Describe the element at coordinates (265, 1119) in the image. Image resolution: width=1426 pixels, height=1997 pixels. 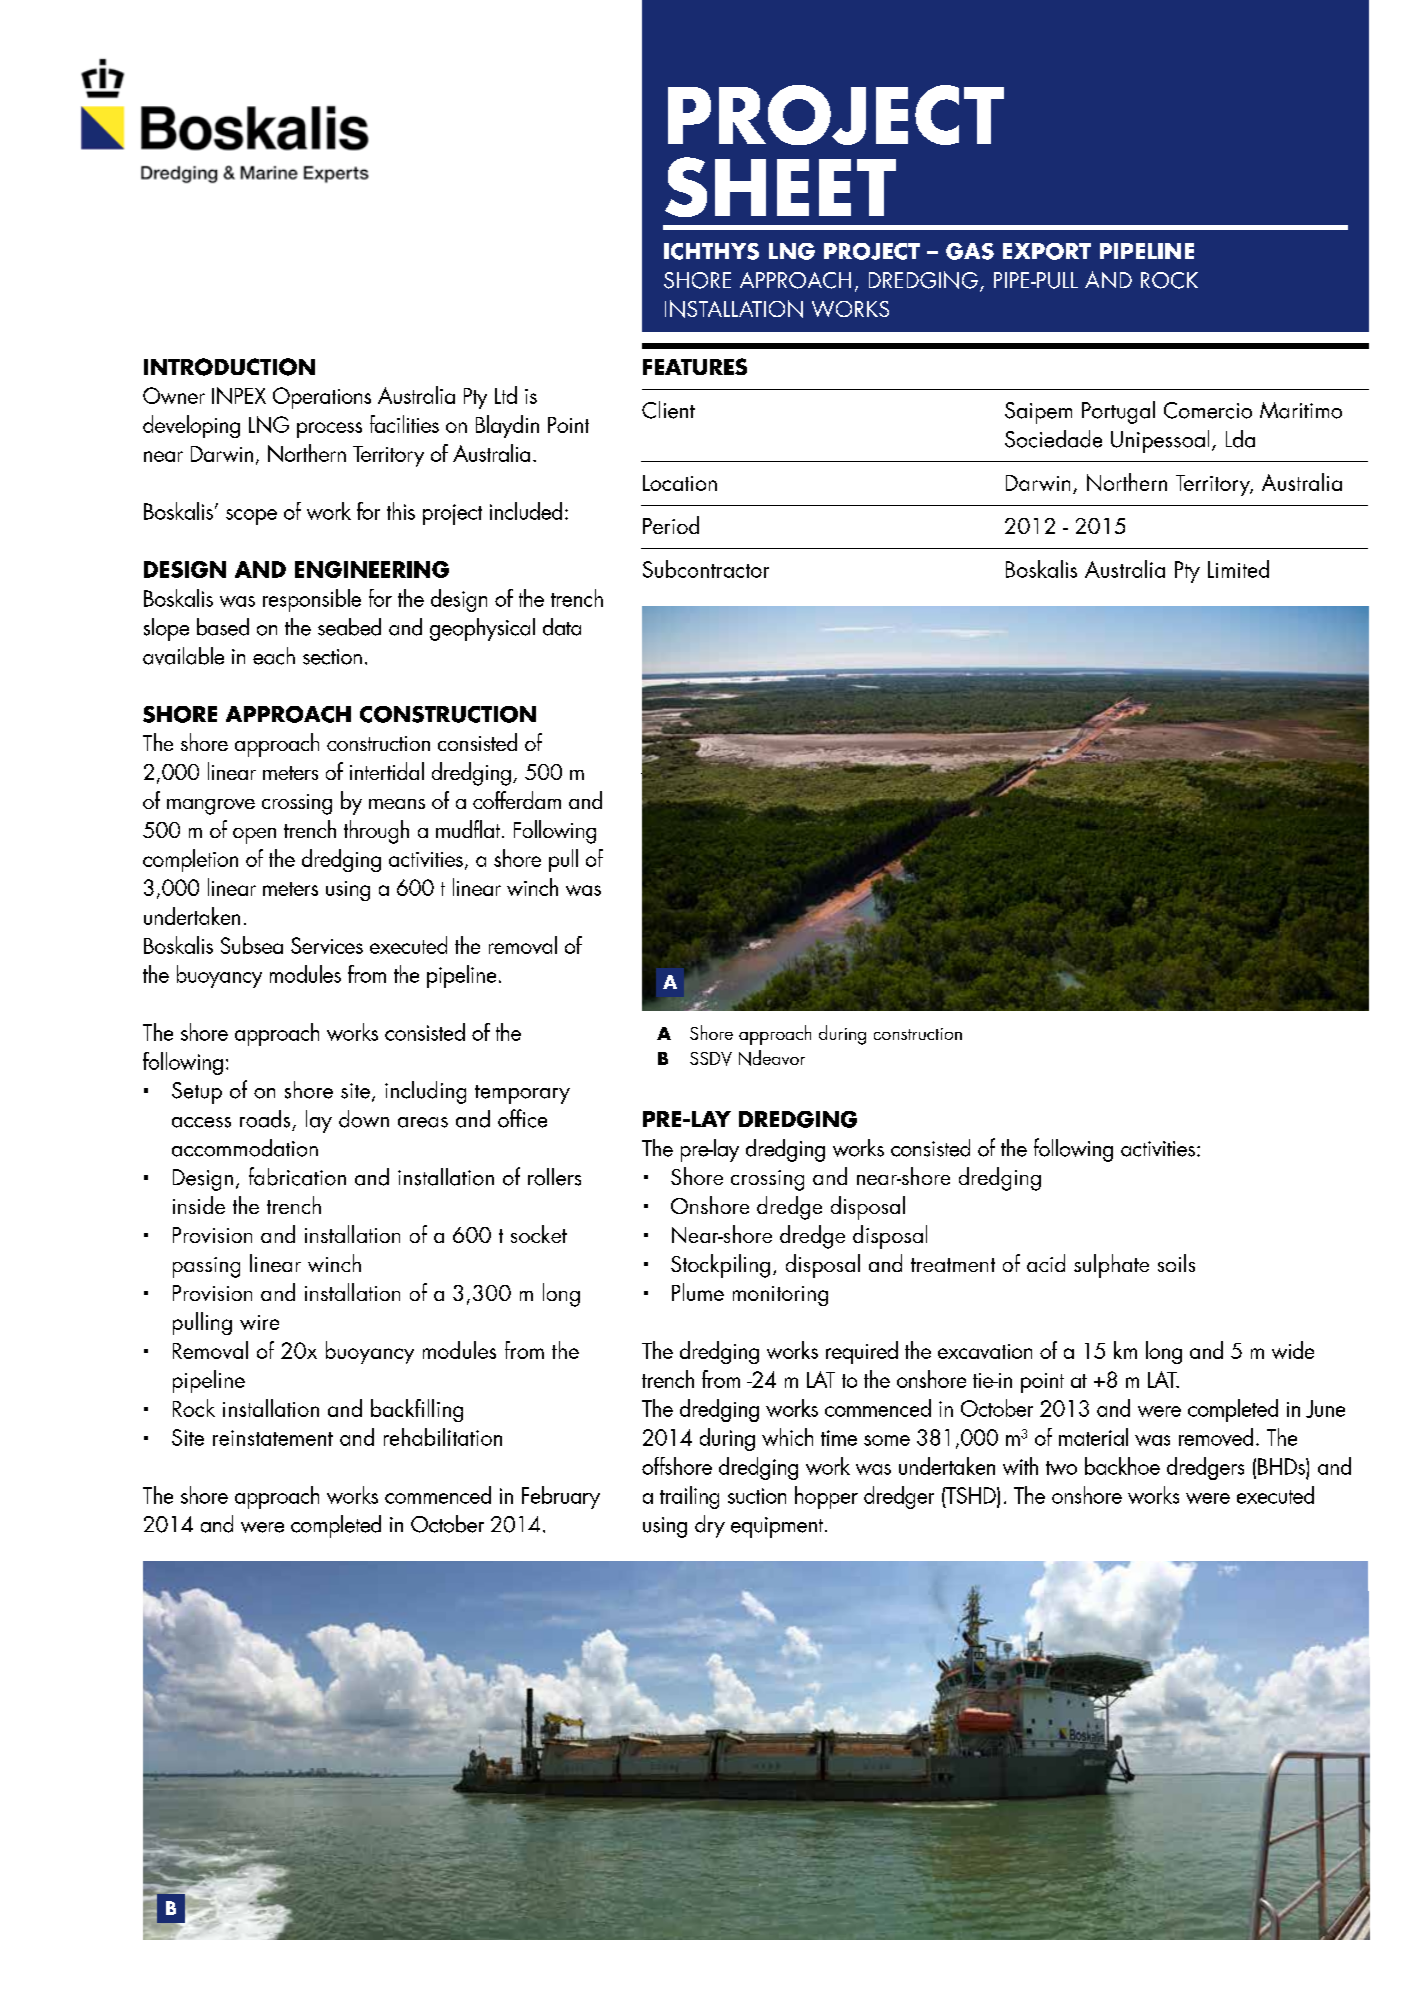
I see `roads` at that location.
